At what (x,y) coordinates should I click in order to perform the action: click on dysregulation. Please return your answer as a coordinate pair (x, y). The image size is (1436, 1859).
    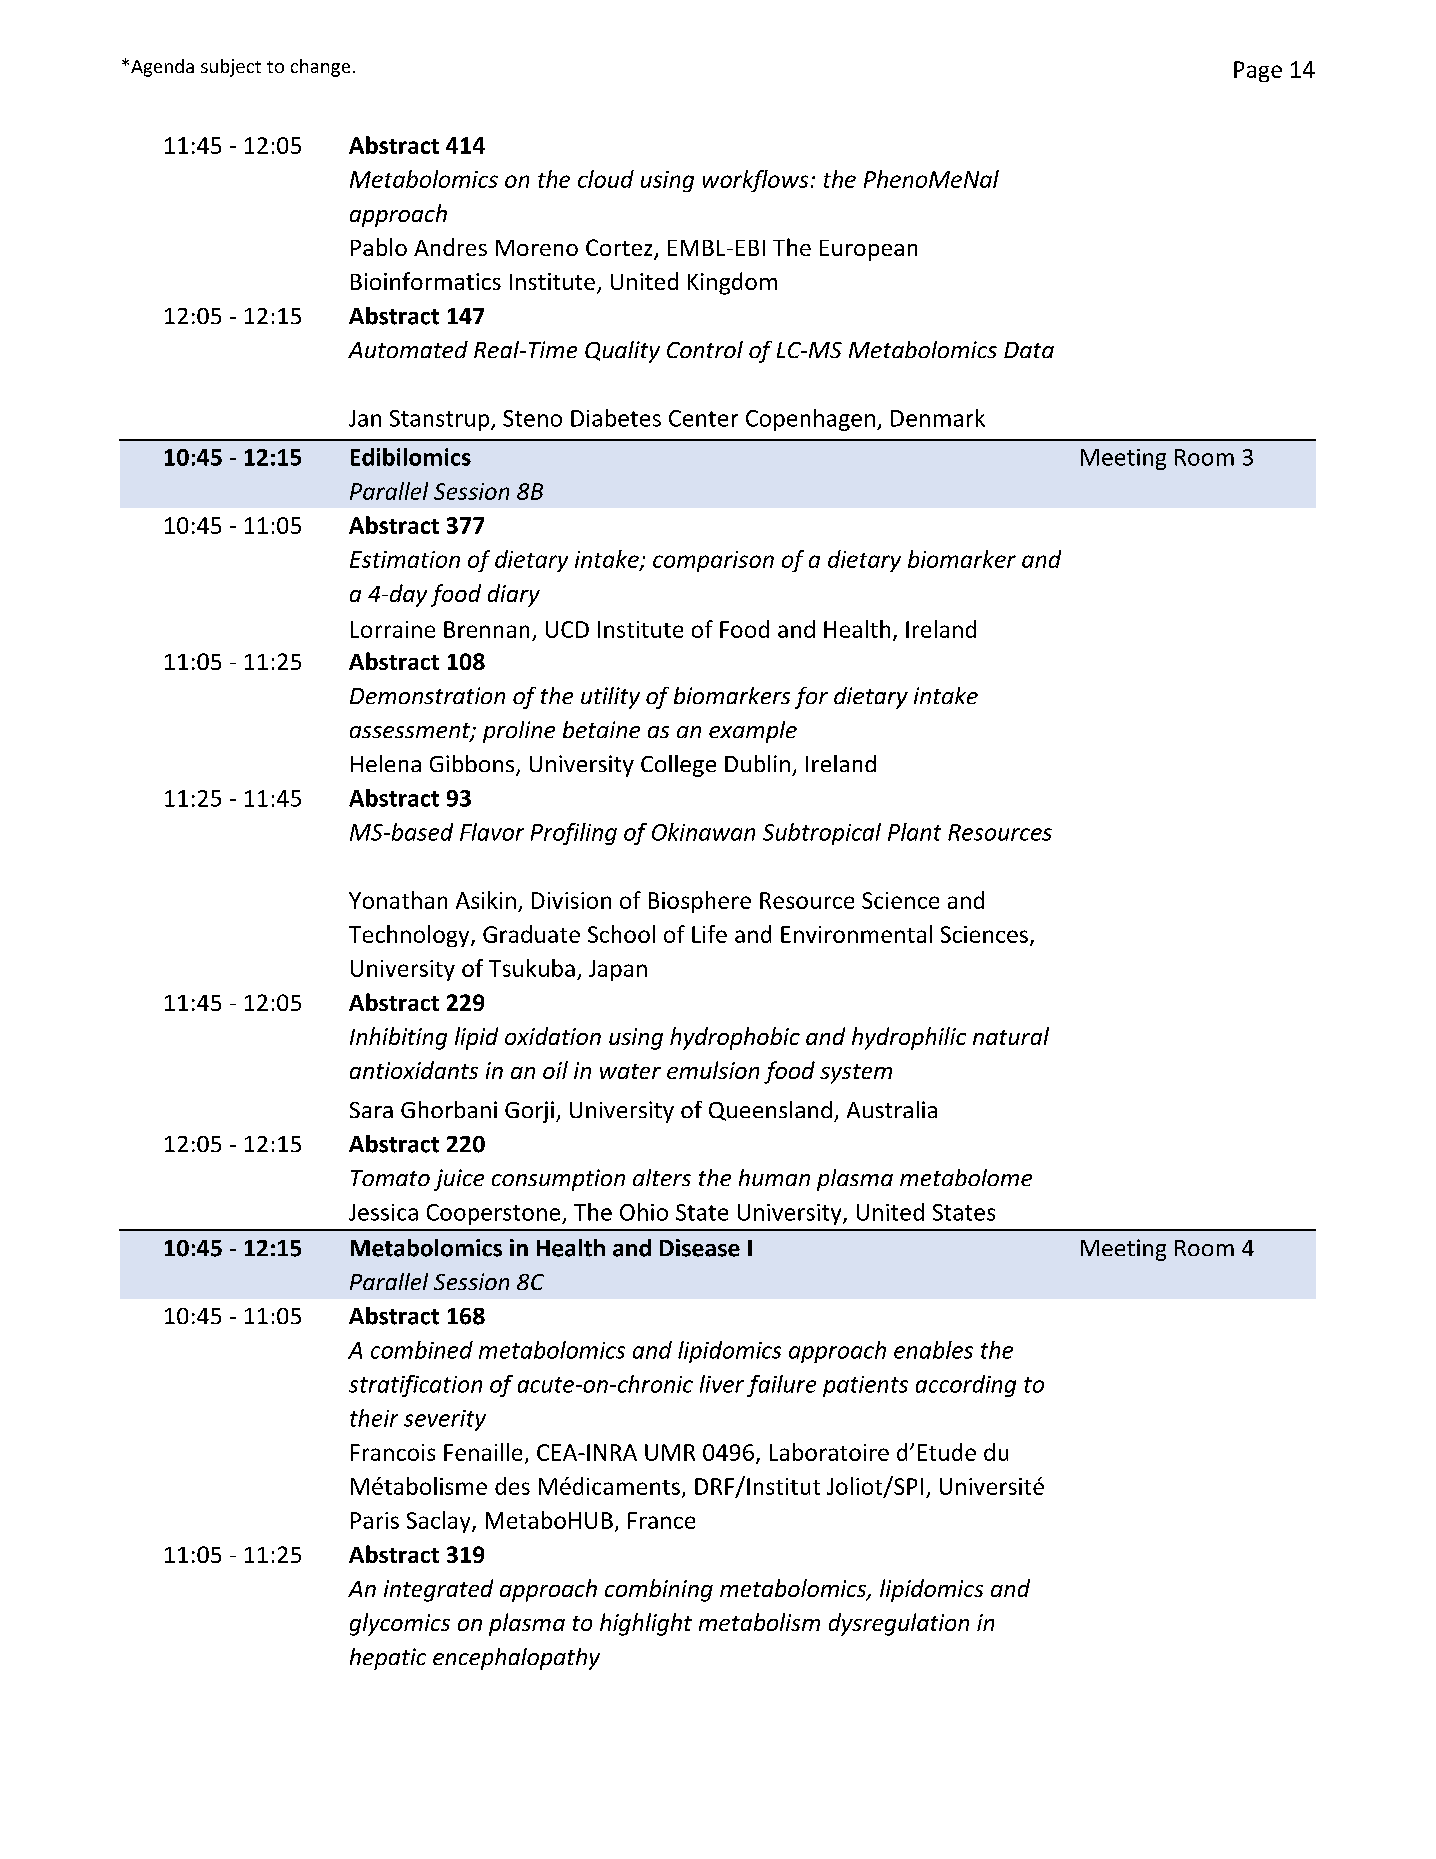
    Looking at the image, I should click on (899, 1624).
